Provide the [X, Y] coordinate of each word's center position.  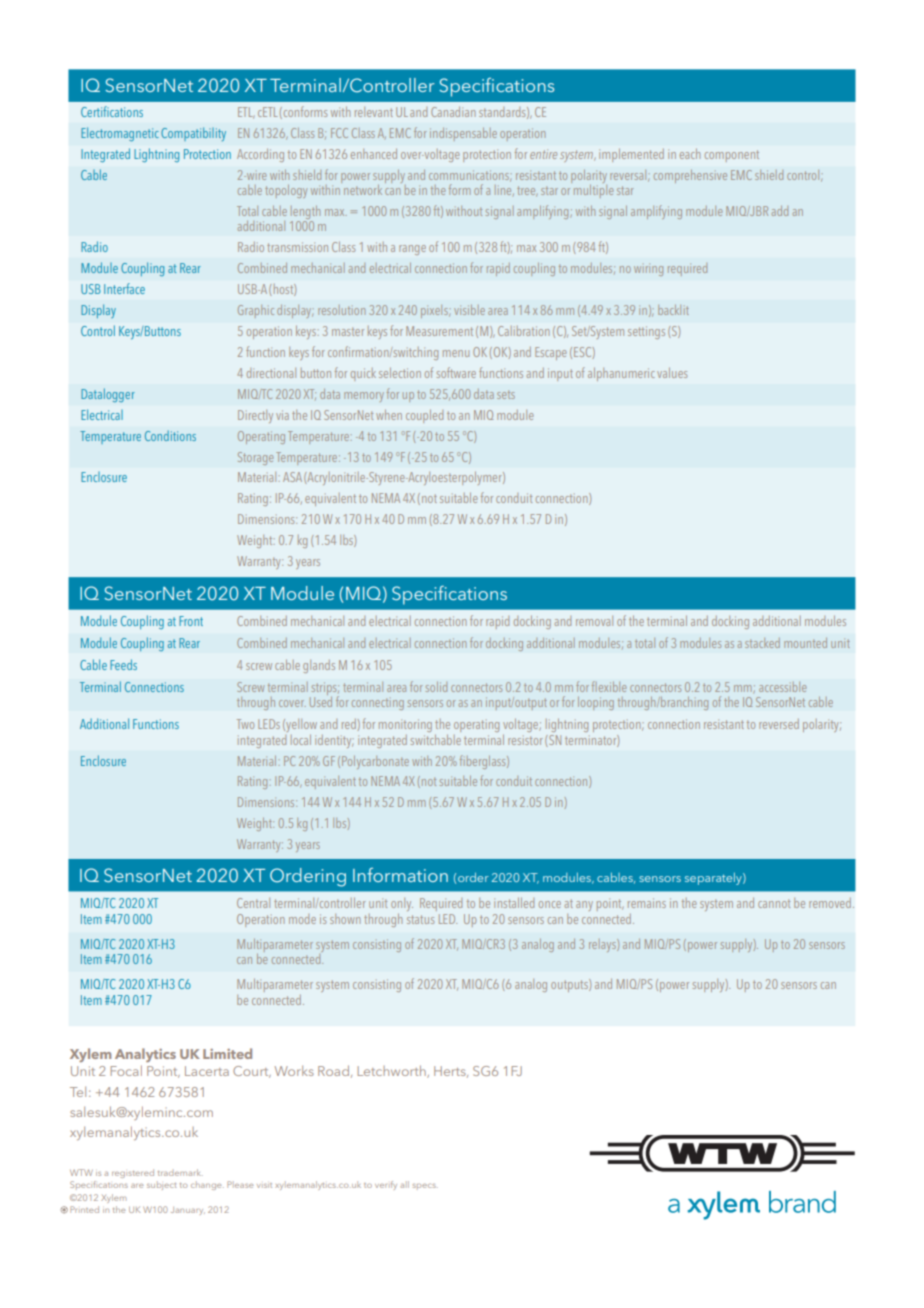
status [420, 919]
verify [386, 1185]
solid [436, 687]
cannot [774, 903]
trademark [180, 1172]
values [672, 373]
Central [253, 903]
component [732, 156]
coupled [424, 416]
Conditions [170, 436]
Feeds [123, 664]
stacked [762, 643]
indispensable [463, 134]
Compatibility [193, 134]
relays [603, 945]
